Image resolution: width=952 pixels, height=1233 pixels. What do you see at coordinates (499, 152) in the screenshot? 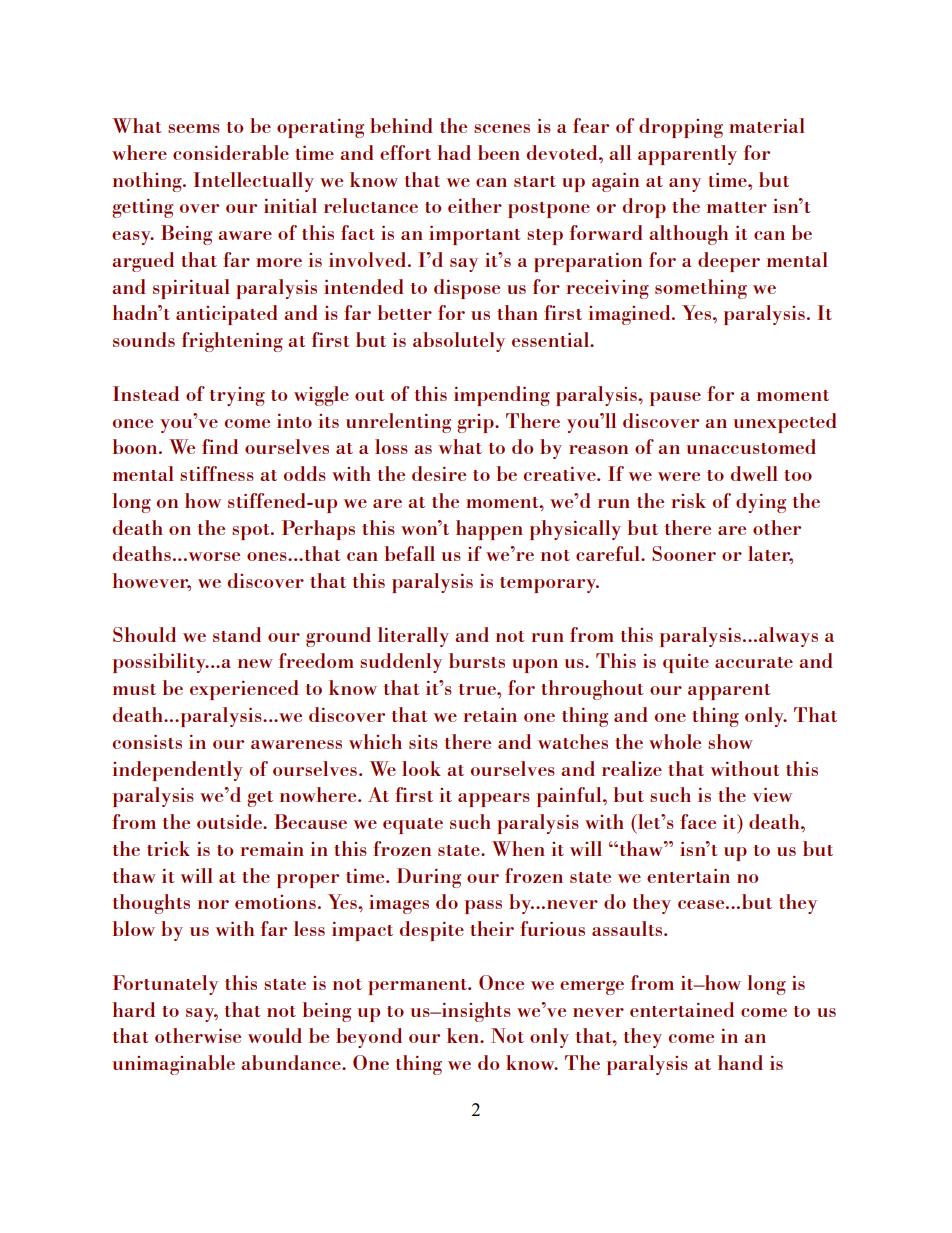
I see `been` at bounding box center [499, 152].
